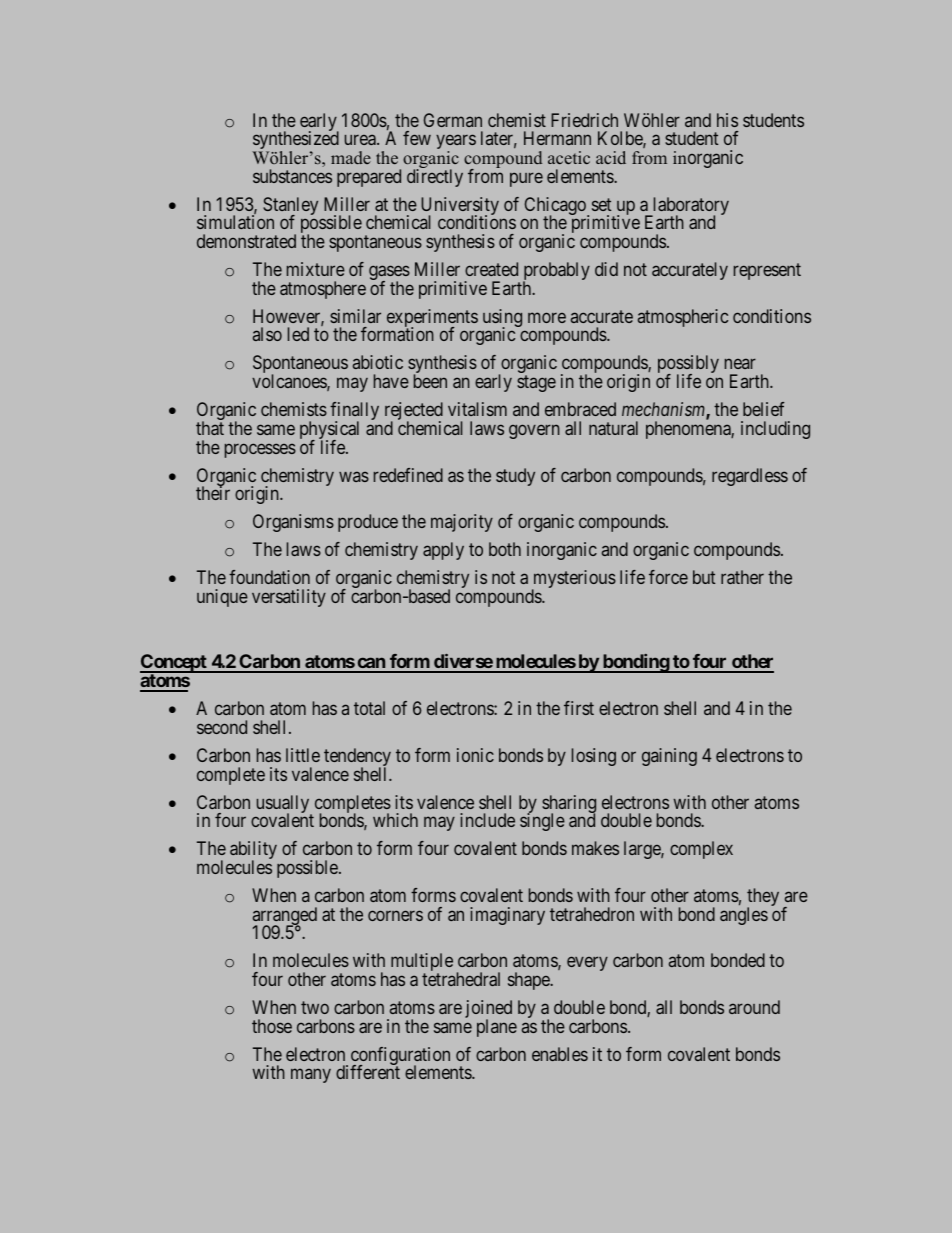 Image resolution: width=952 pixels, height=1233 pixels. What do you see at coordinates (750, 477) in the image?
I see `regardless` at bounding box center [750, 477].
